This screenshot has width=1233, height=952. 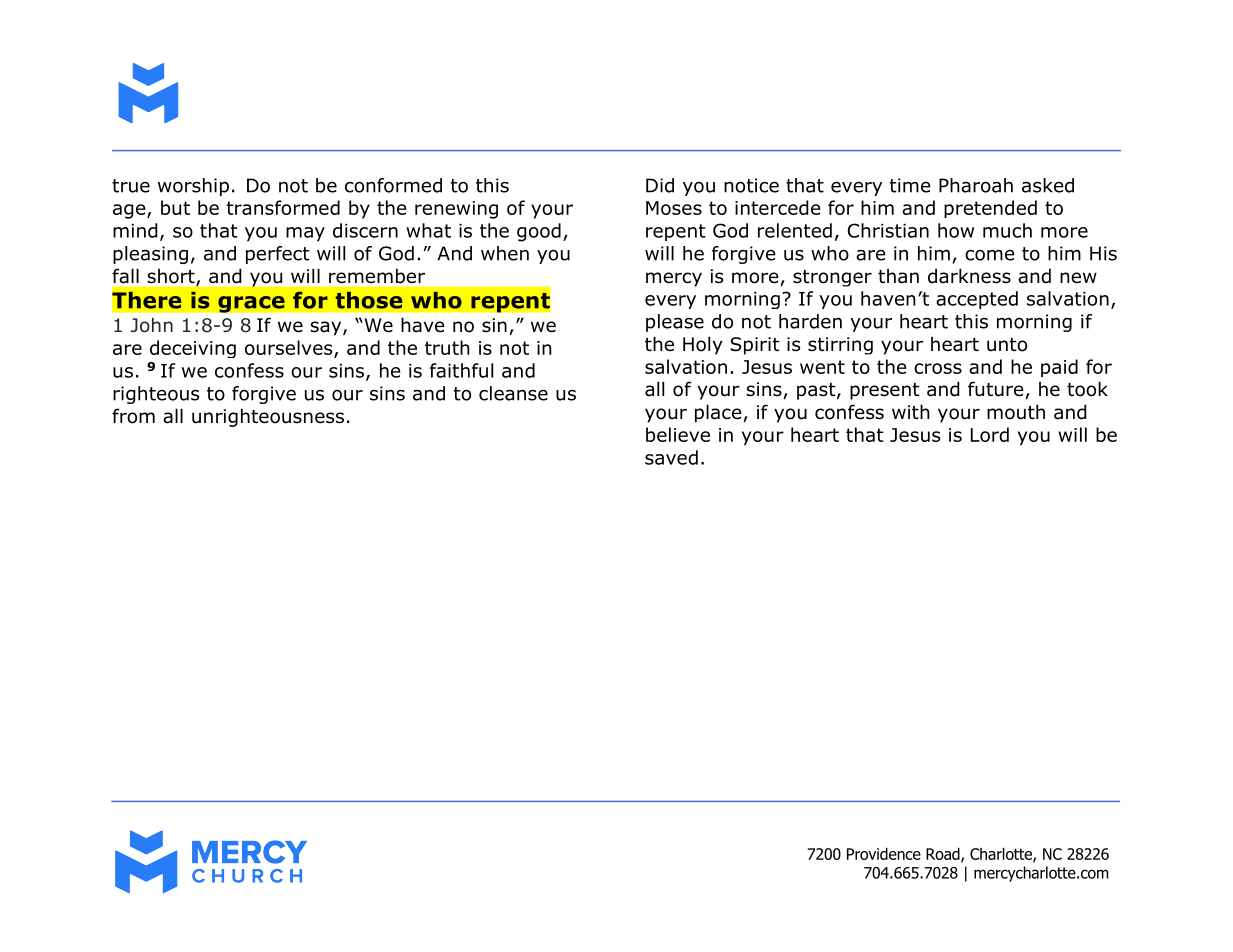 What do you see at coordinates (674, 208) in the screenshot?
I see `Moses` at bounding box center [674, 208].
